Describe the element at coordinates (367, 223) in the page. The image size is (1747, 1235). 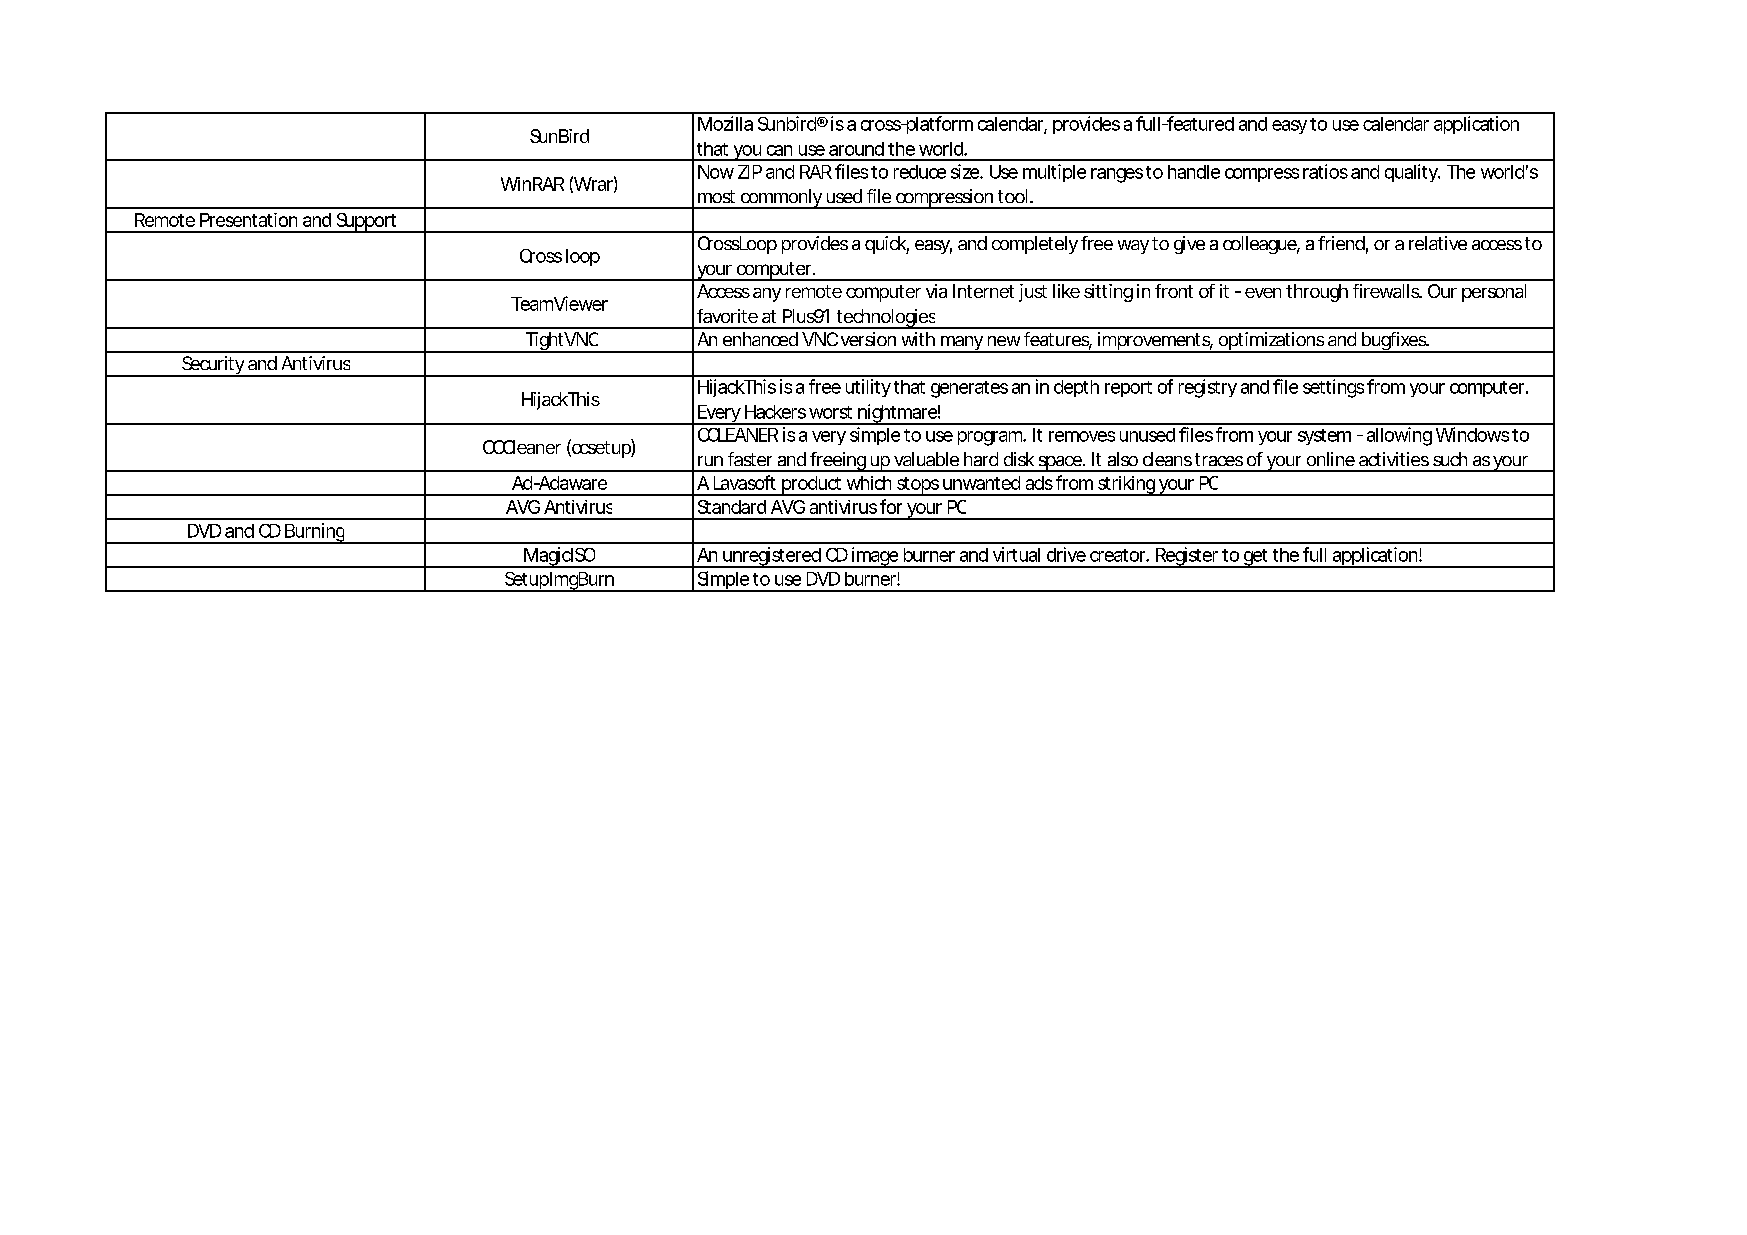
I see `Support` at that location.
